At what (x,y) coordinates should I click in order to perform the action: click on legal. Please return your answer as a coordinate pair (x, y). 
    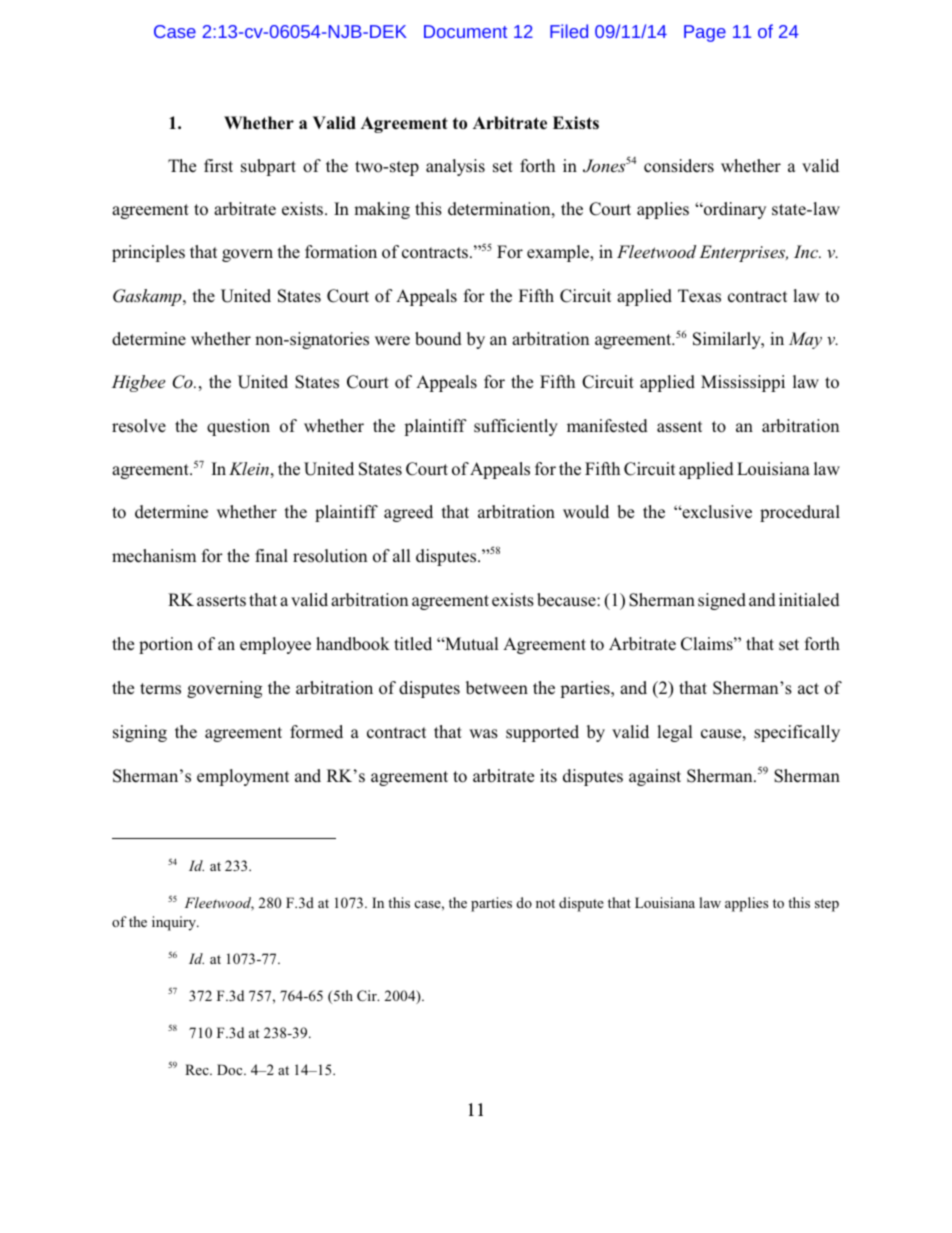
    Looking at the image, I should click on (675, 733).
